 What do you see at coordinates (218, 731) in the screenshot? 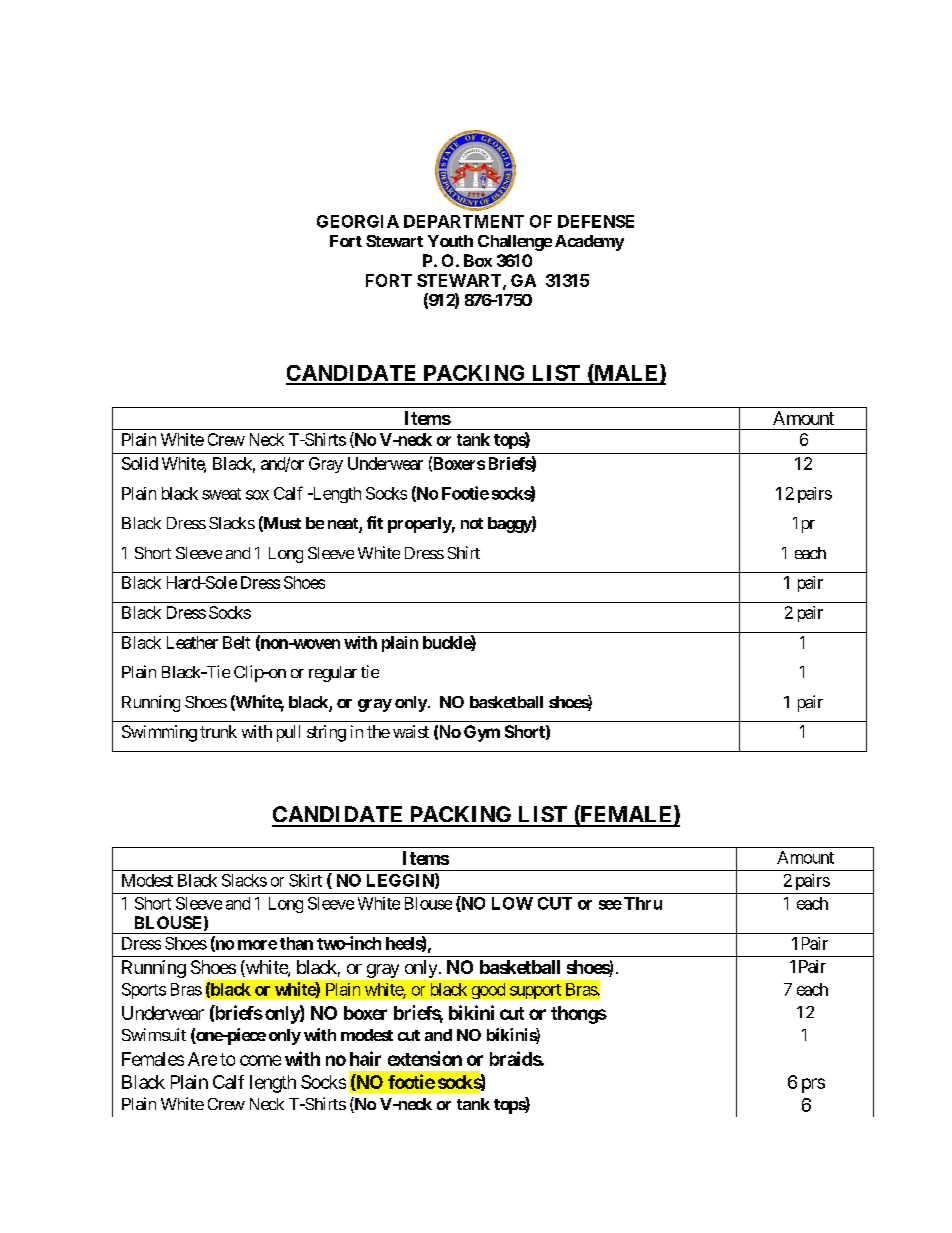
I see `trunk` at bounding box center [218, 731].
